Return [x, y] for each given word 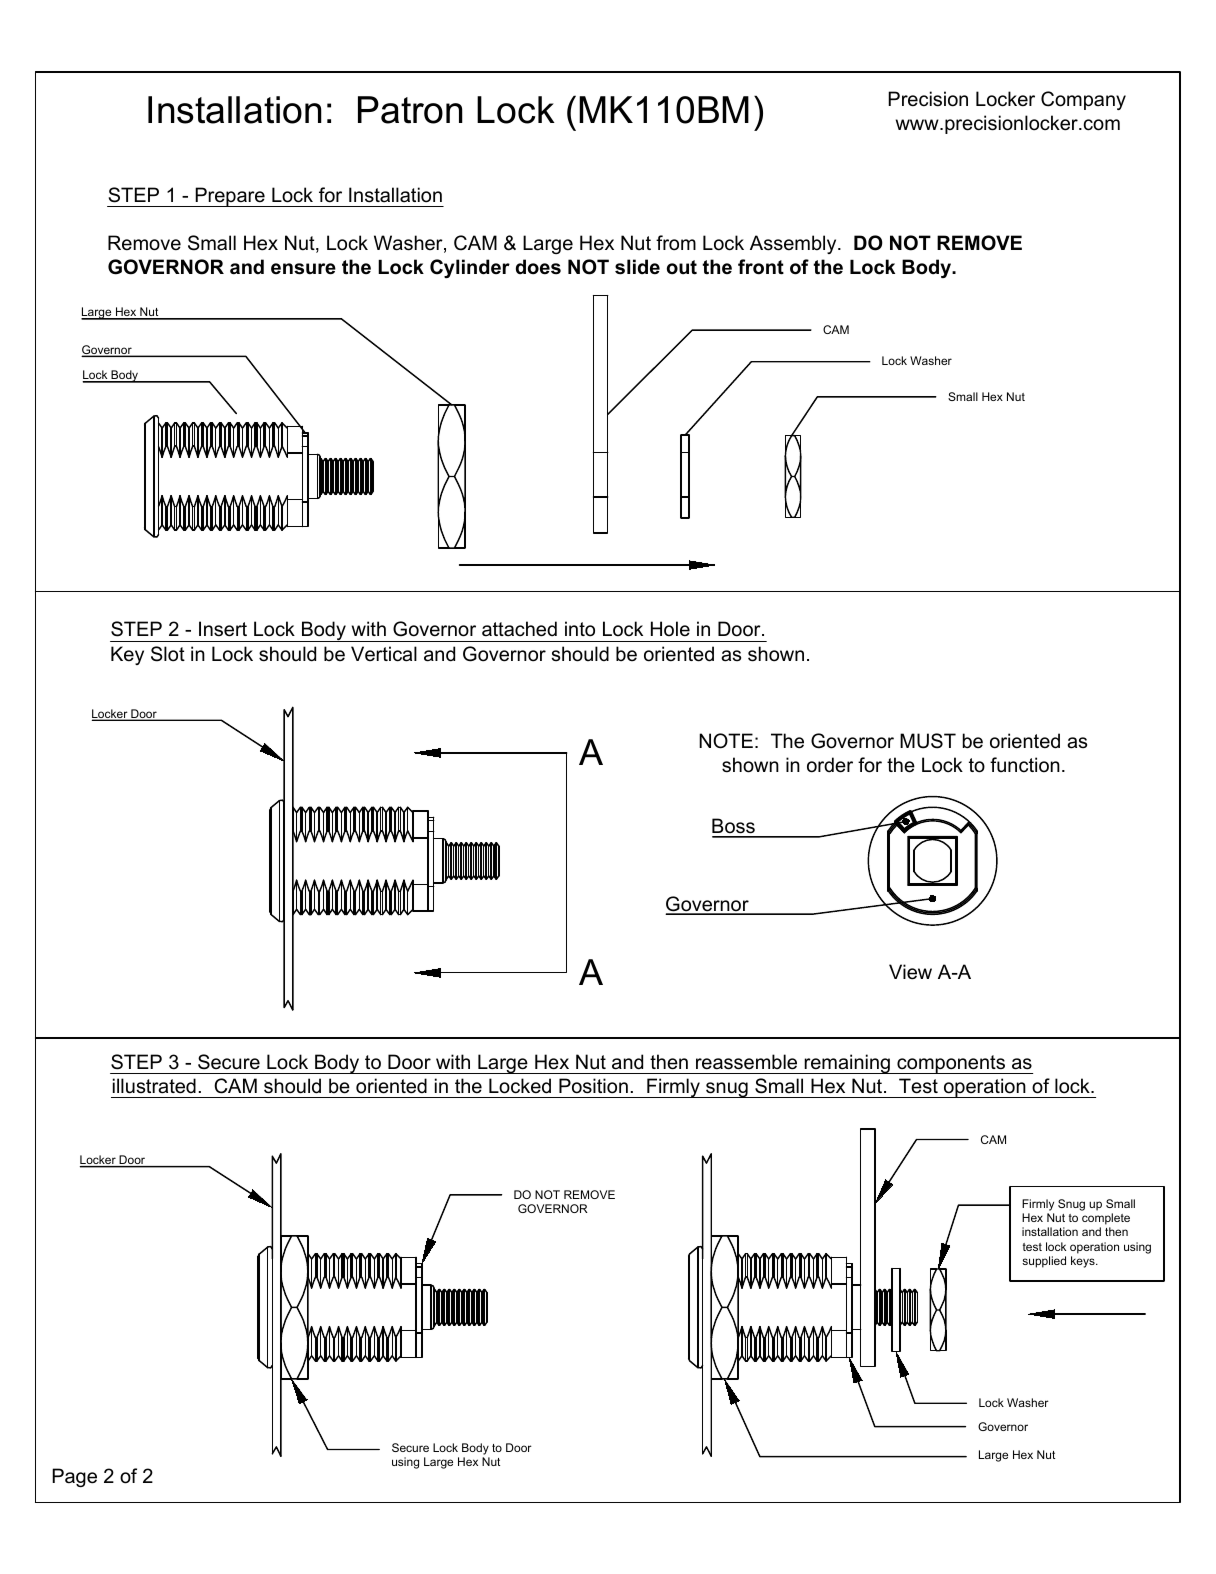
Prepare [230, 197]
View [910, 972]
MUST [928, 741]
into [580, 629]
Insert [223, 629]
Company [1083, 100]
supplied [1044, 1262]
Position [593, 1086]
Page [74, 1477]
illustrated [154, 1086]
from [676, 243]
